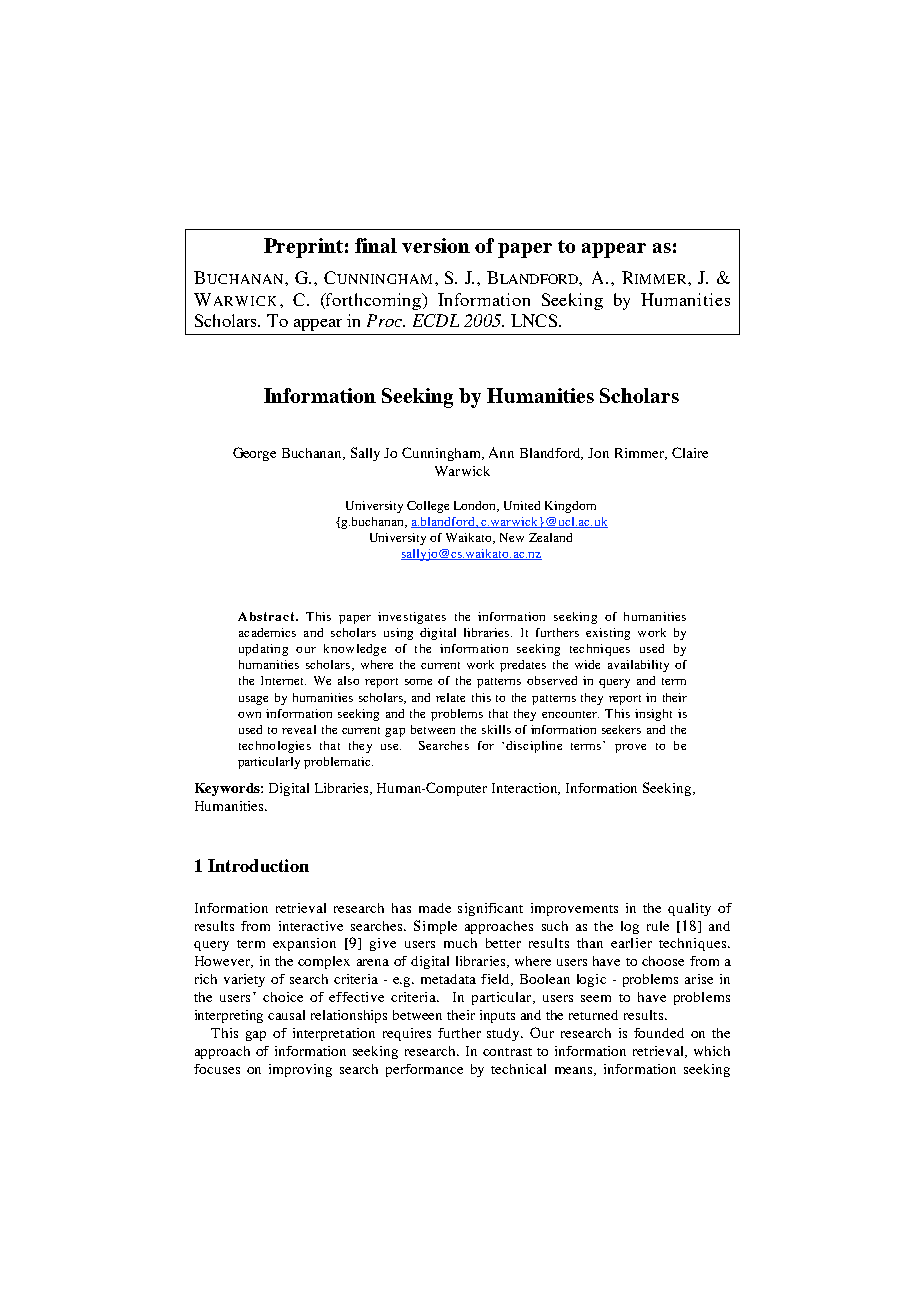 This document has width=924, height=1308. I want to click on Claire, so click(690, 452).
